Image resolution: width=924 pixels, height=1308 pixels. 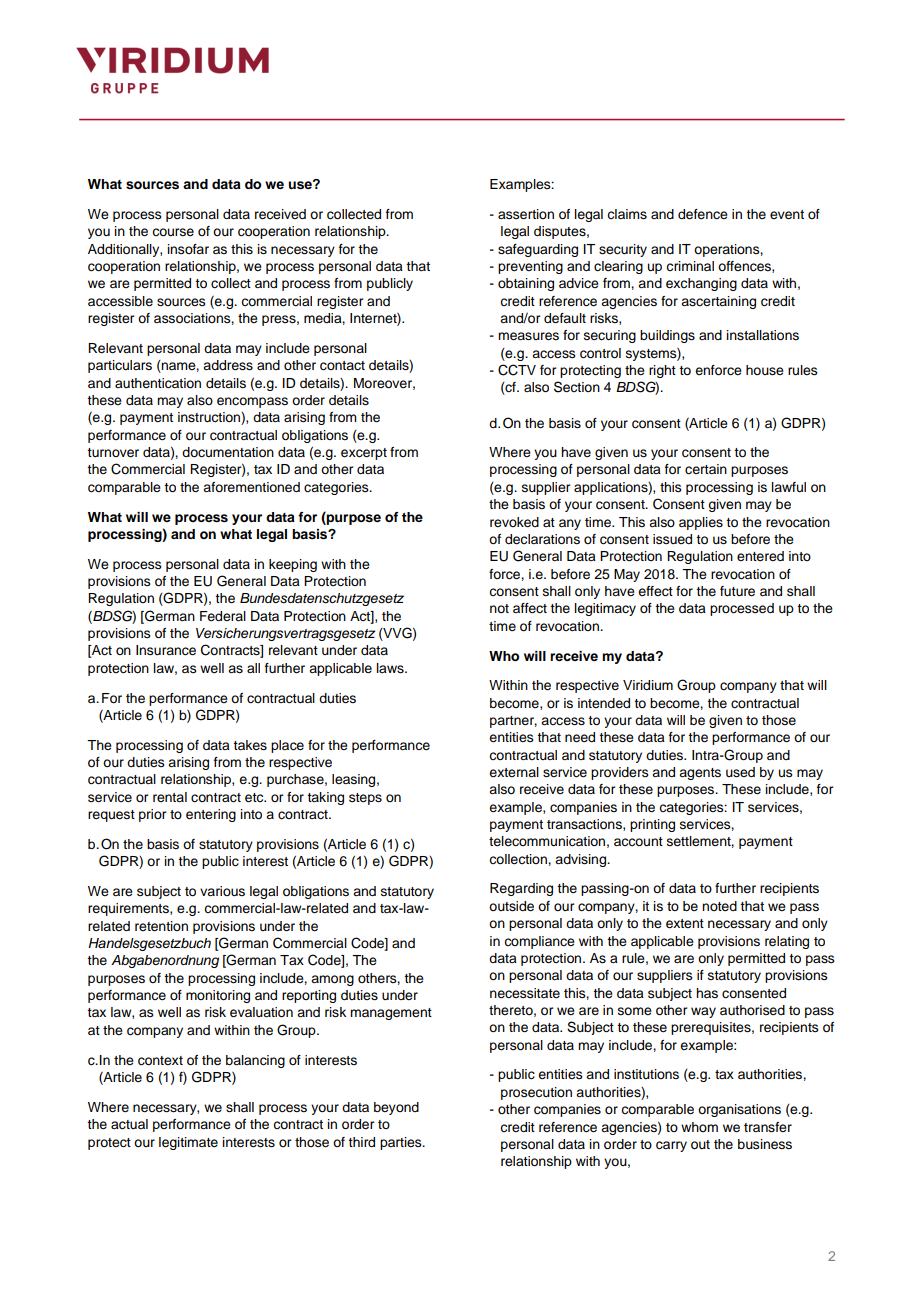 I want to click on printing, so click(x=652, y=825).
